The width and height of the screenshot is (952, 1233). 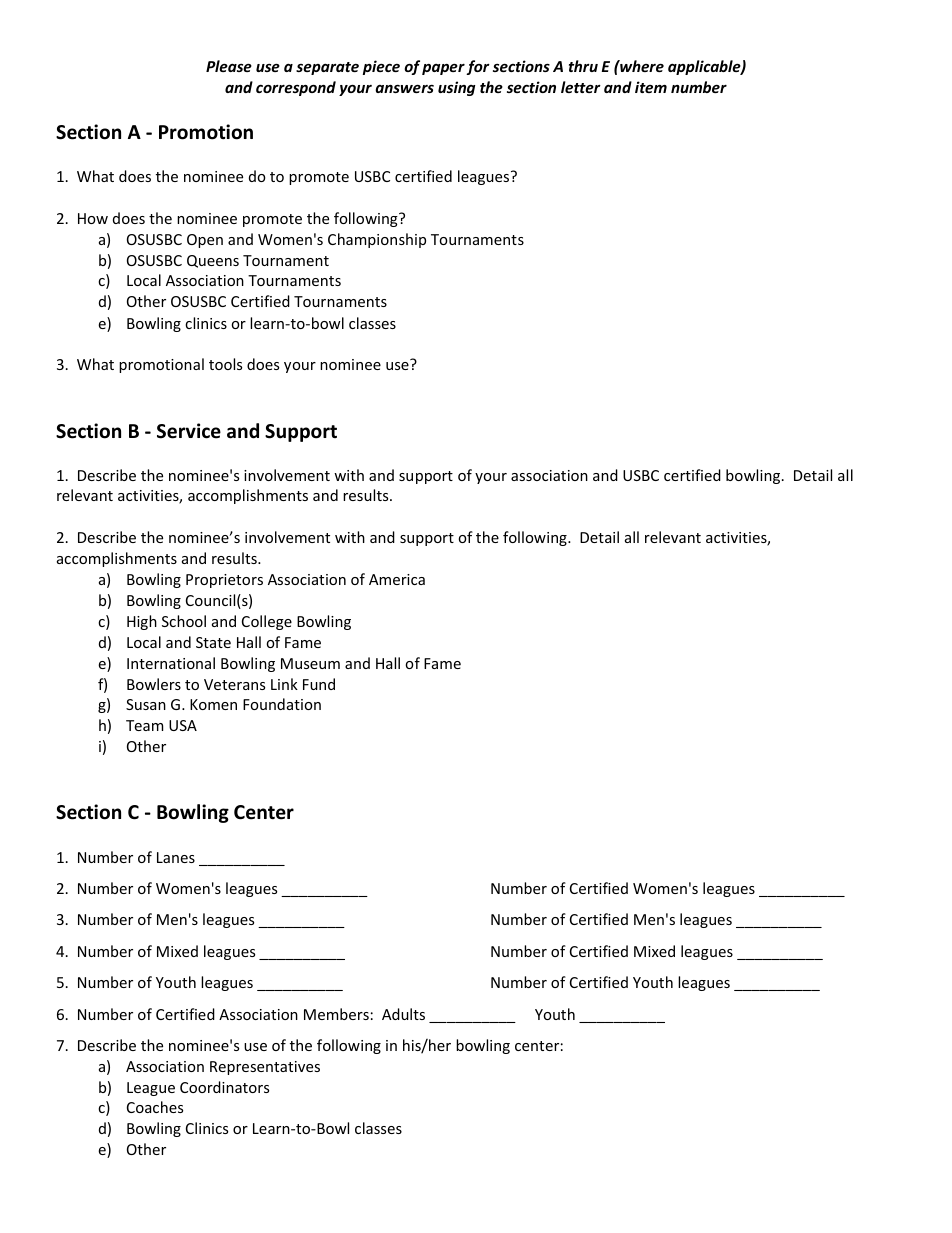 What do you see at coordinates (155, 1107) in the screenshot?
I see `Coaches` at bounding box center [155, 1107].
